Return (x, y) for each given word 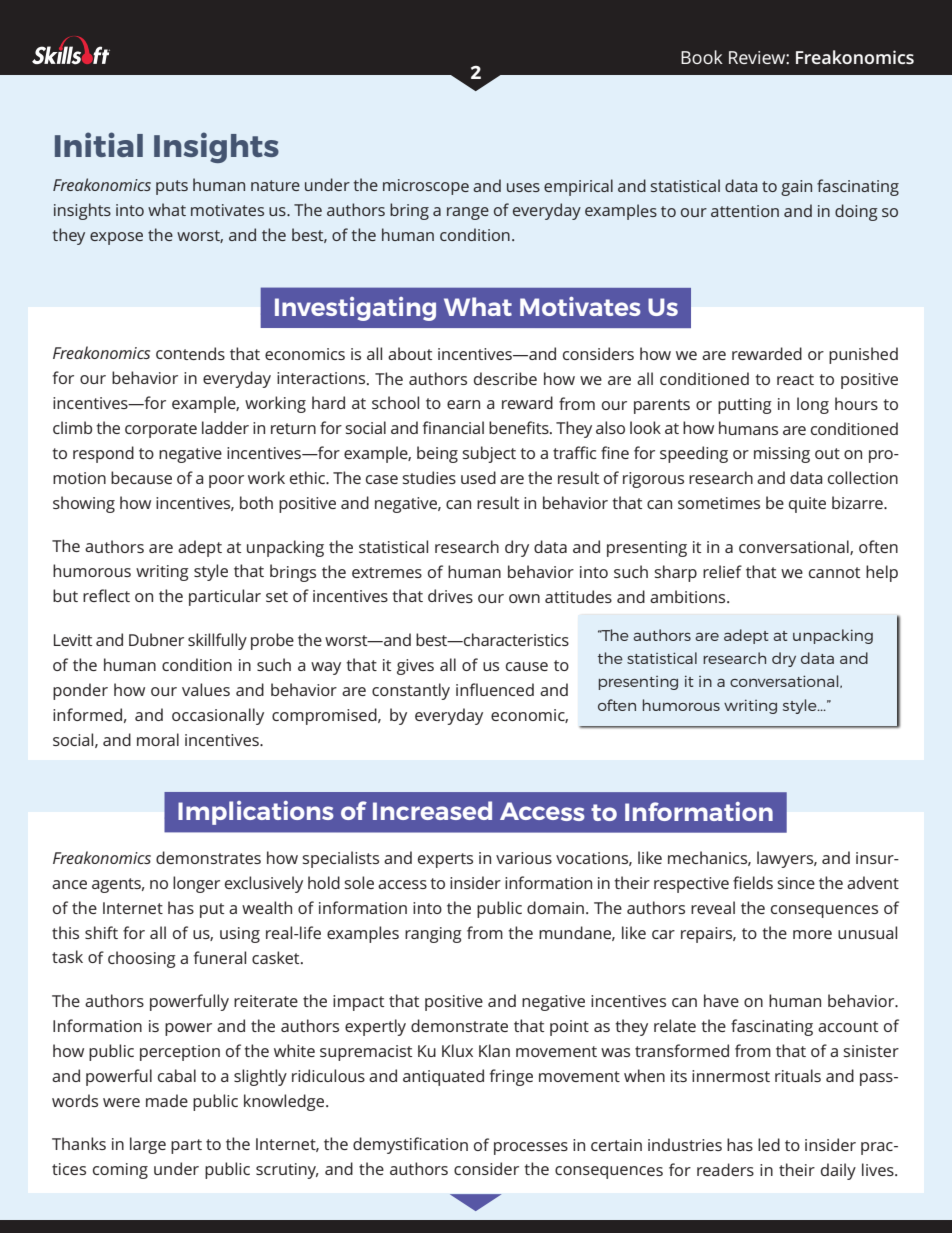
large (148, 1145)
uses (523, 187)
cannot (834, 572)
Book (702, 57)
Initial (99, 144)
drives (450, 596)
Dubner (156, 639)
